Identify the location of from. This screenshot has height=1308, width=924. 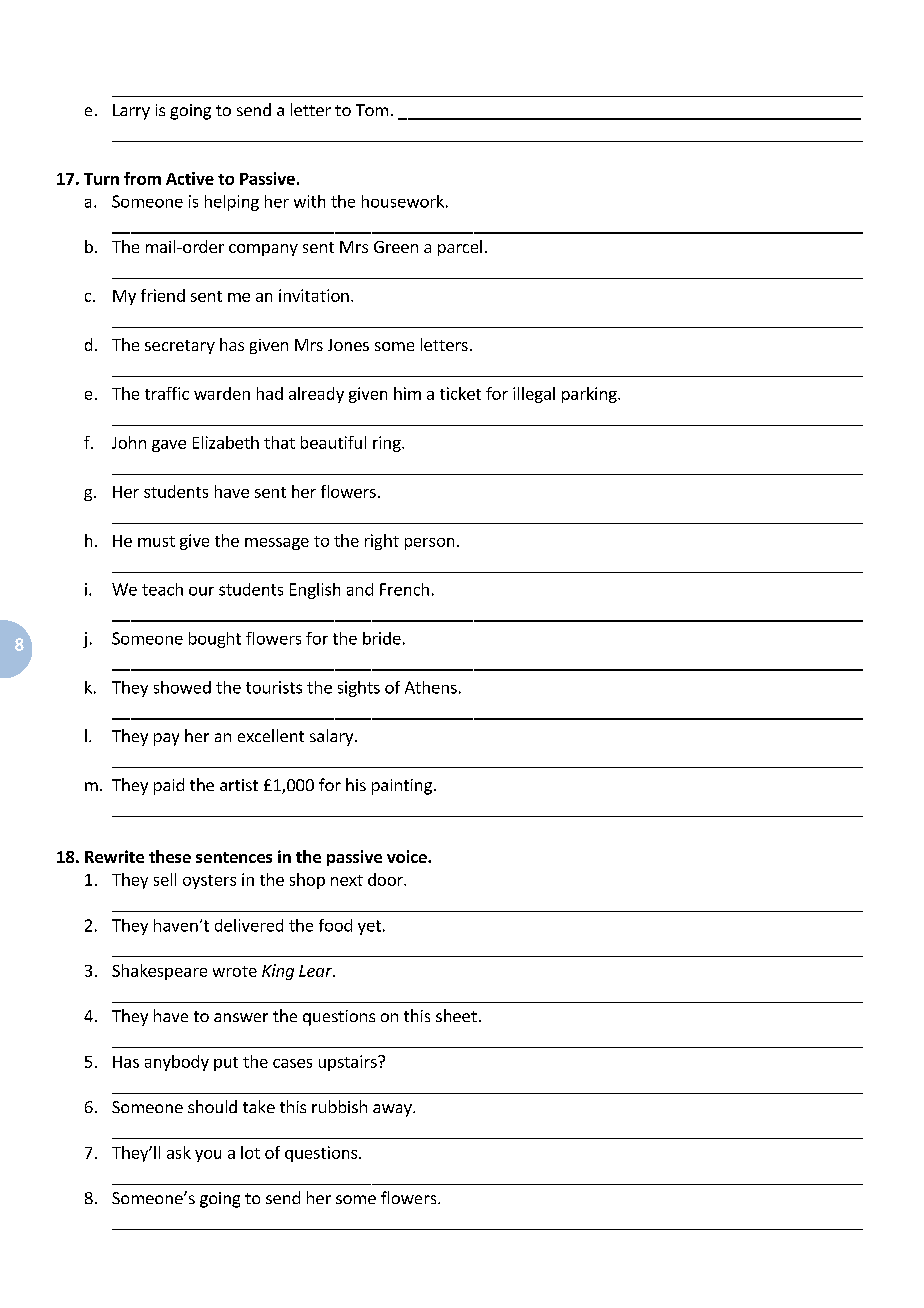
(142, 178).
